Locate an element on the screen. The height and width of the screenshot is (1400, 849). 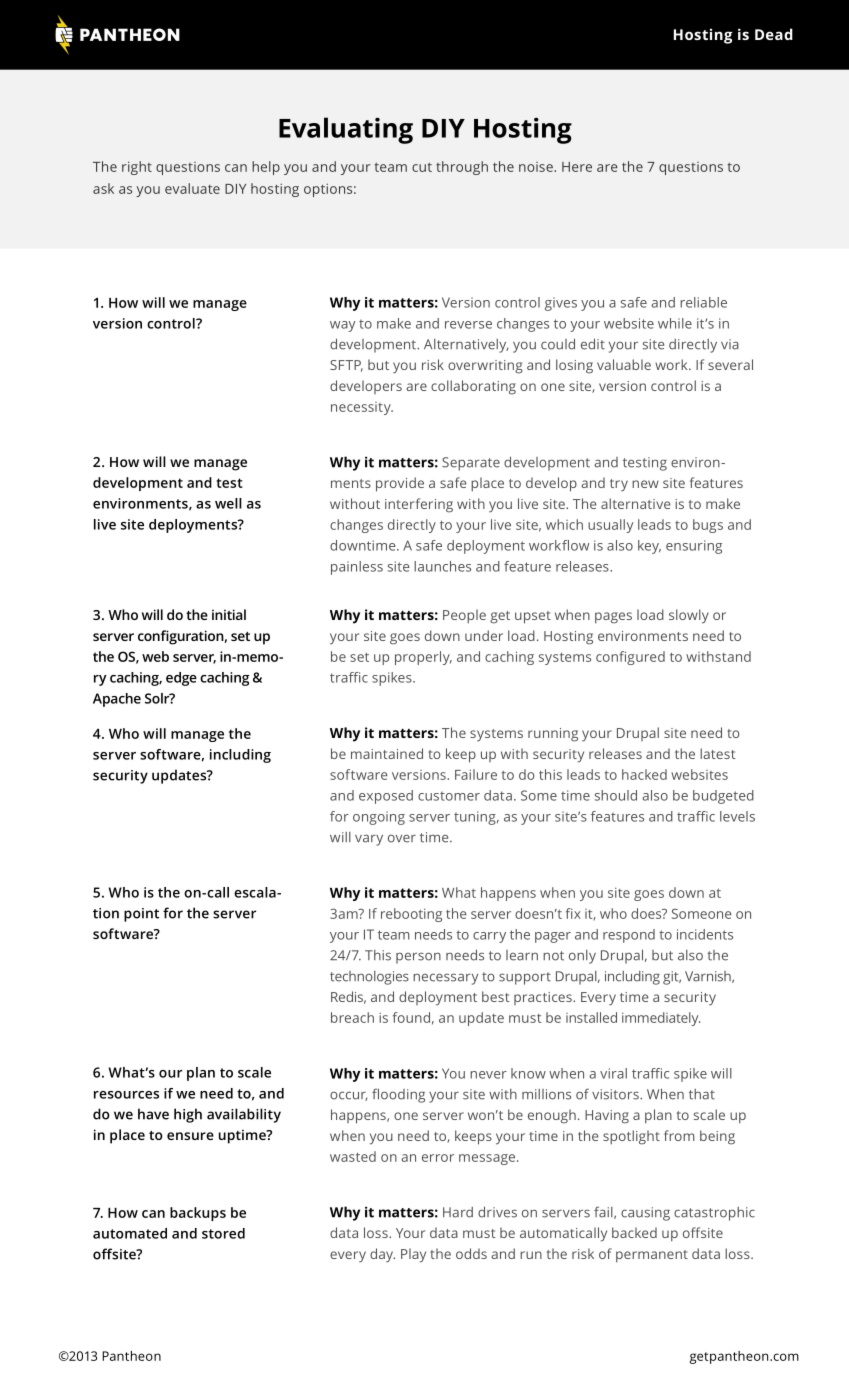
customer is located at coordinates (449, 796).
